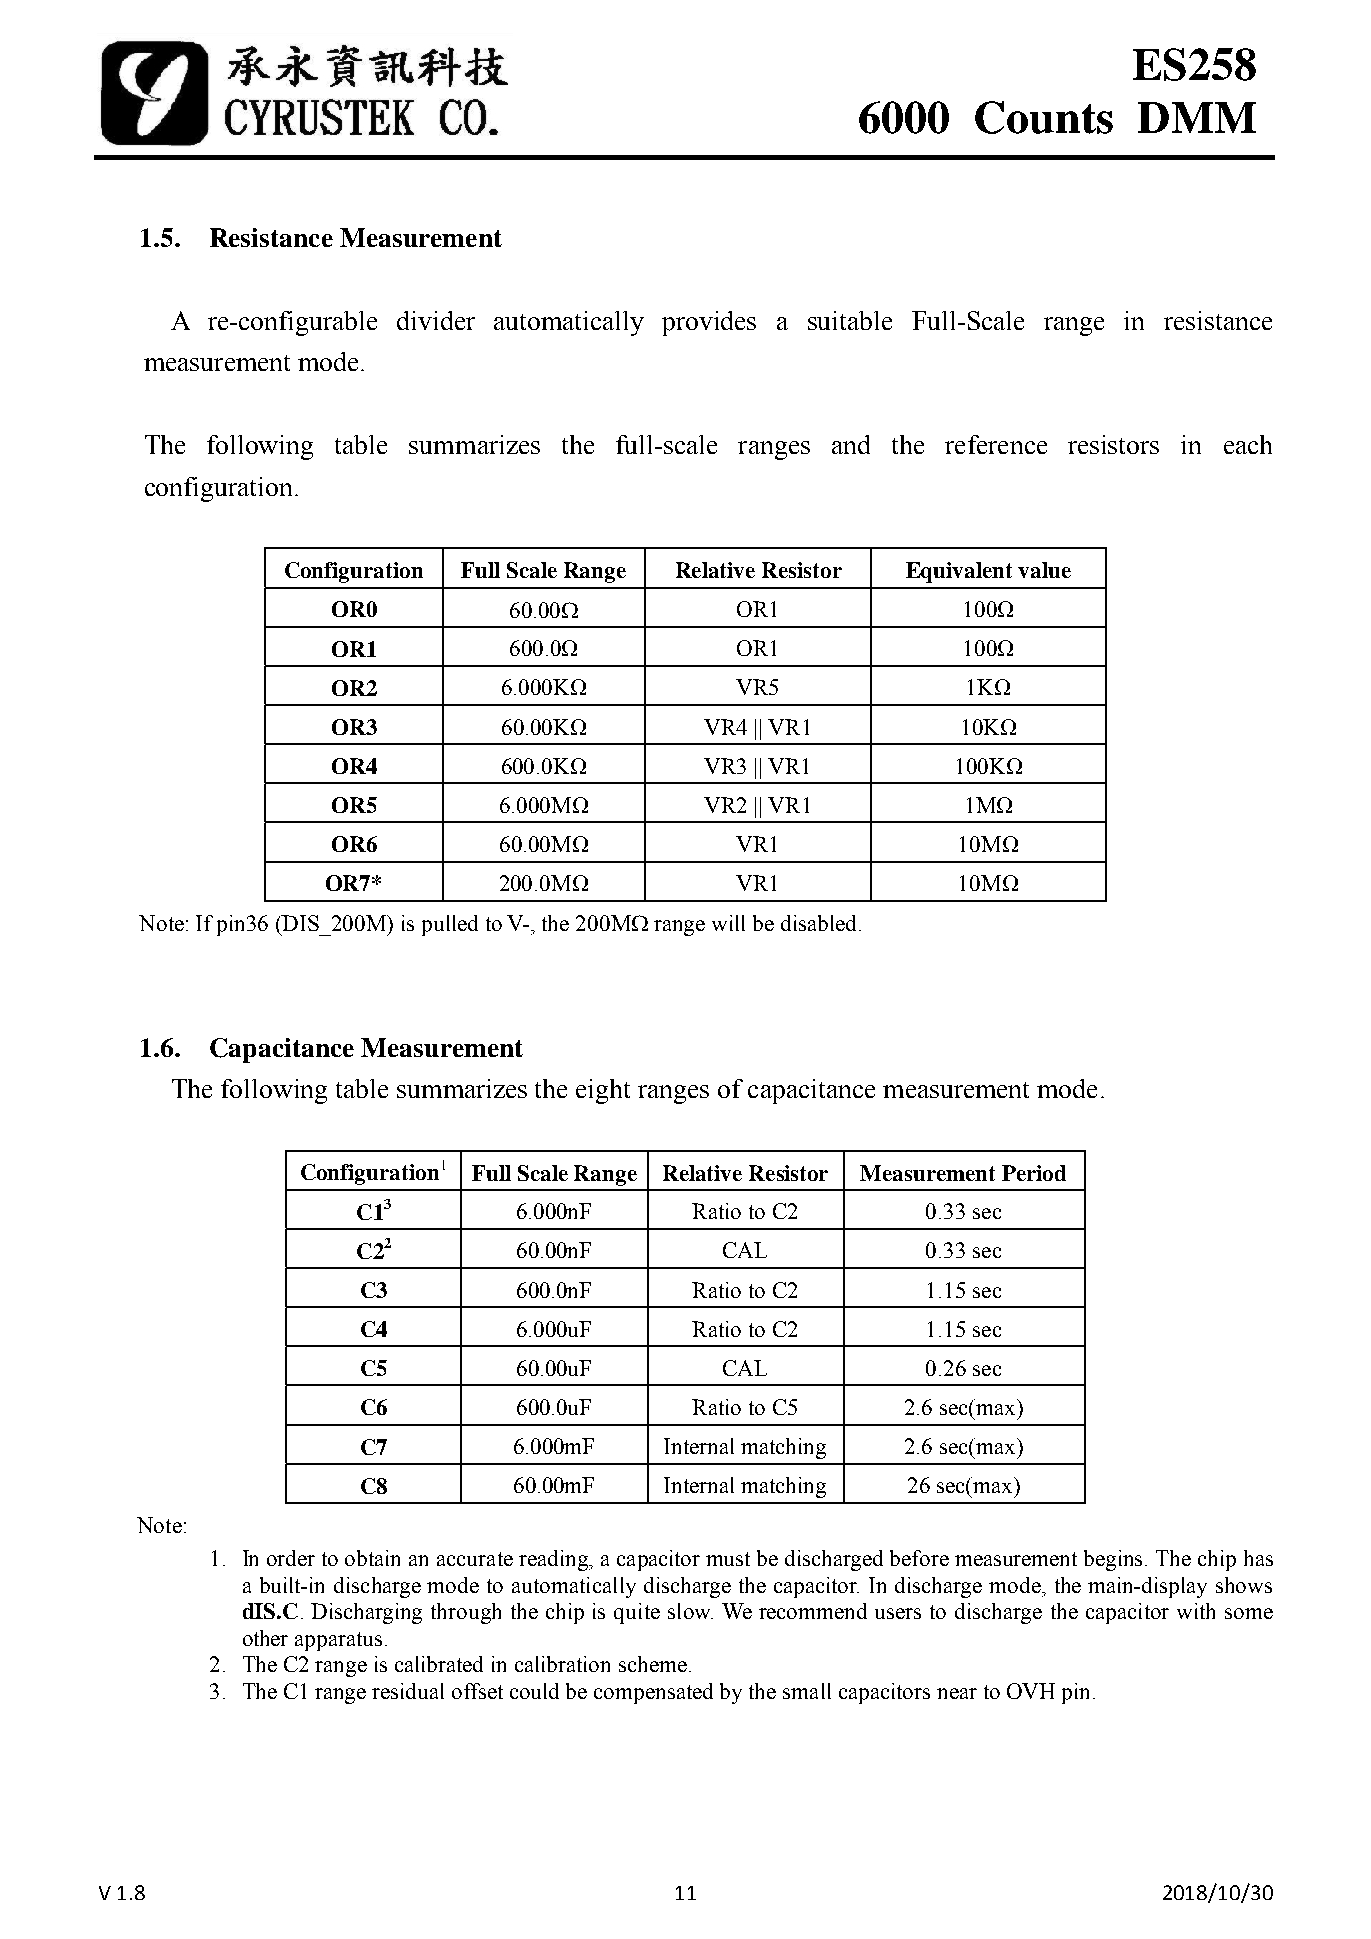  Describe the element at coordinates (436, 320) in the image. I see `divider` at that location.
